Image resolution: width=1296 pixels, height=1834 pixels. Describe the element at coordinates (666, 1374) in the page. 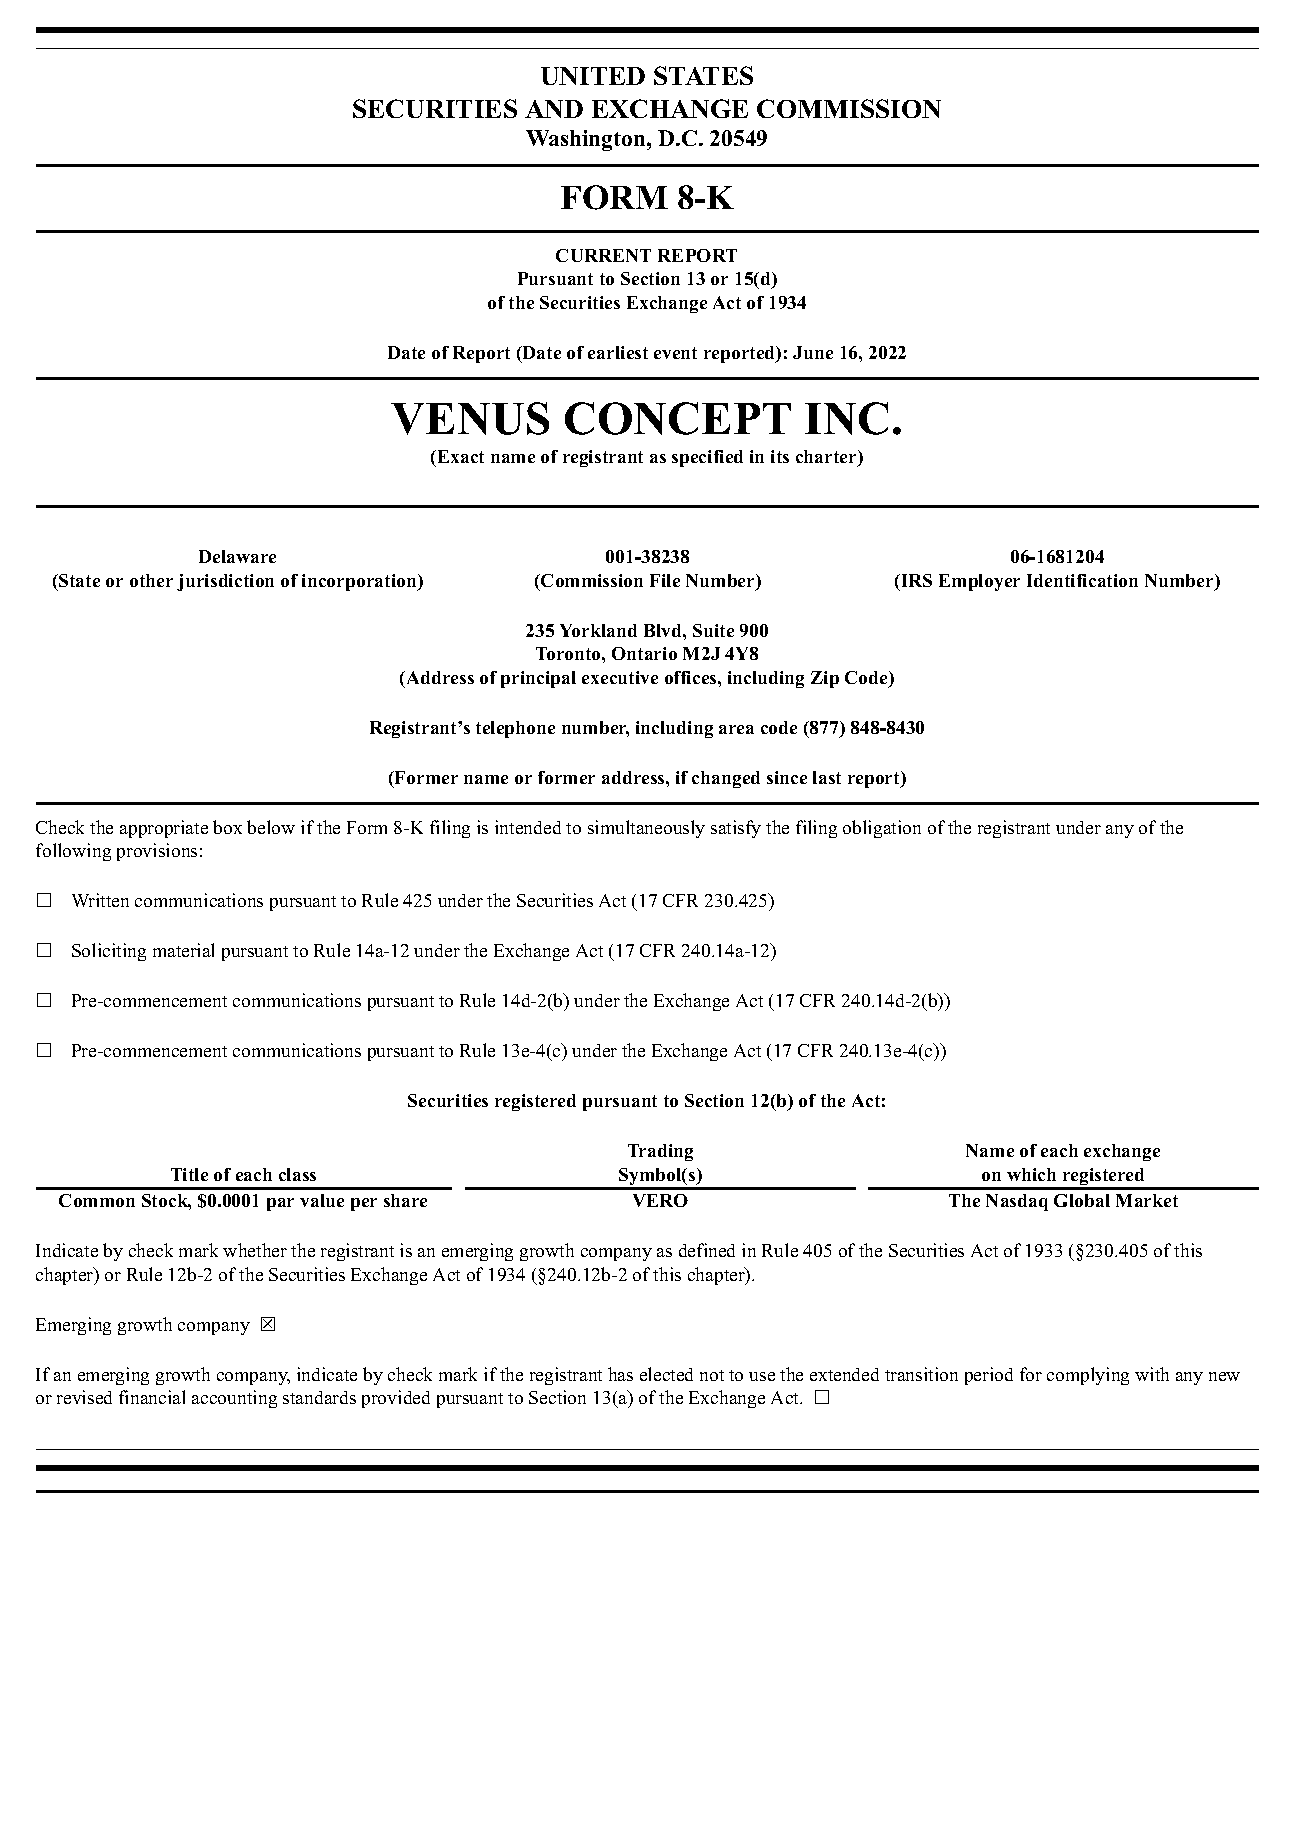

I see `elected` at that location.
